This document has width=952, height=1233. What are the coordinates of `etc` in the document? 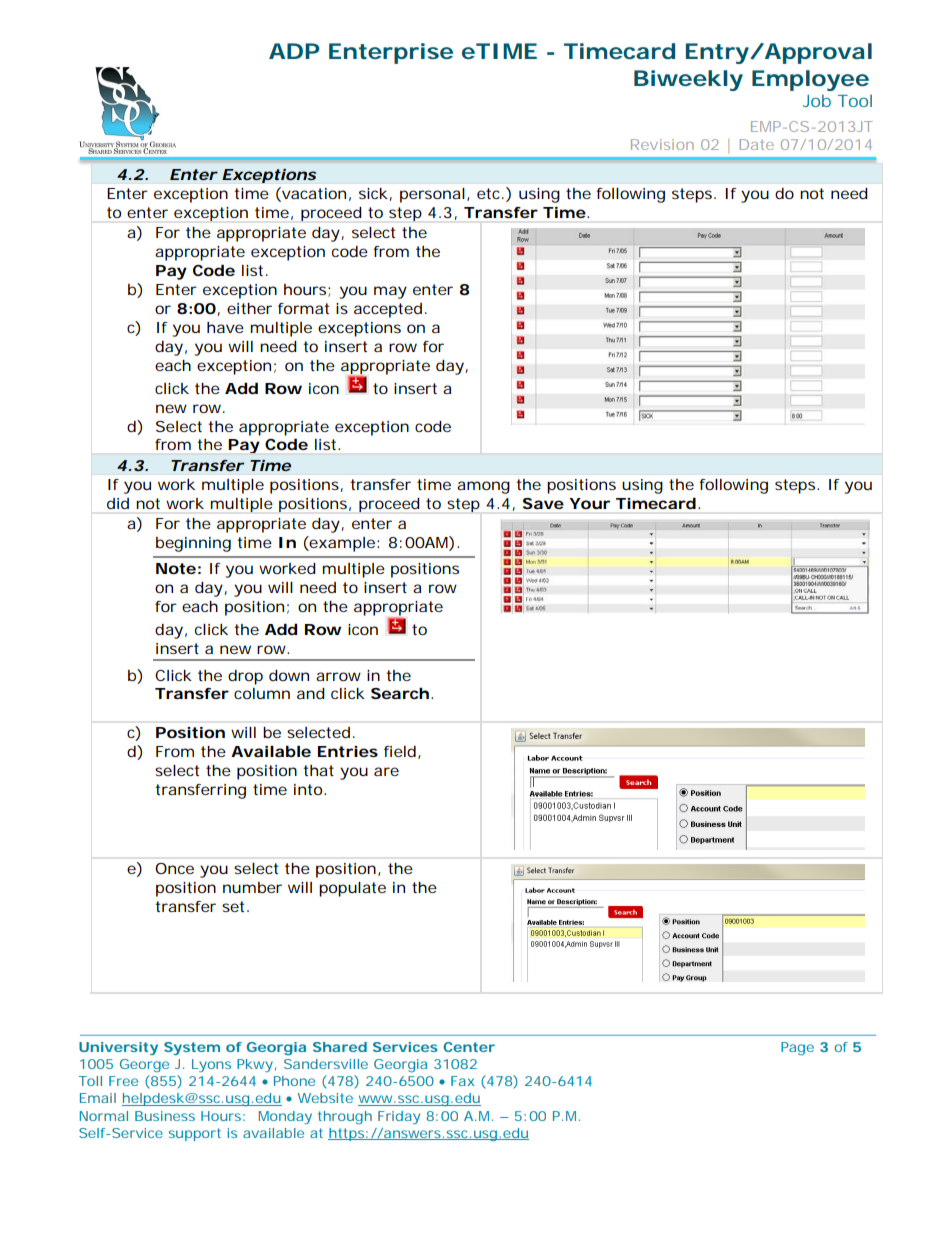 It's located at (490, 193).
